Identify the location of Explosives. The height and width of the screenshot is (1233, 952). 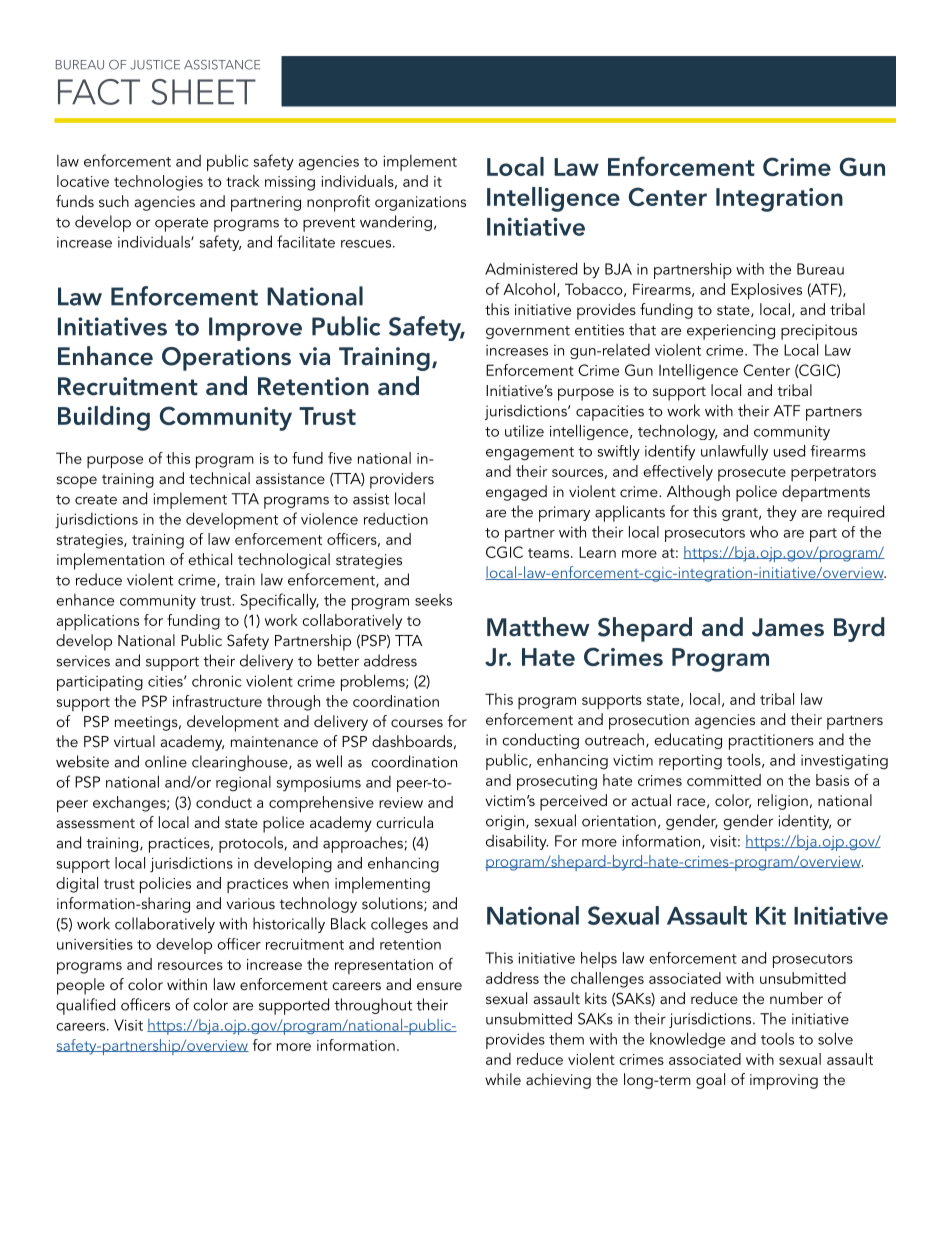
(766, 291).
